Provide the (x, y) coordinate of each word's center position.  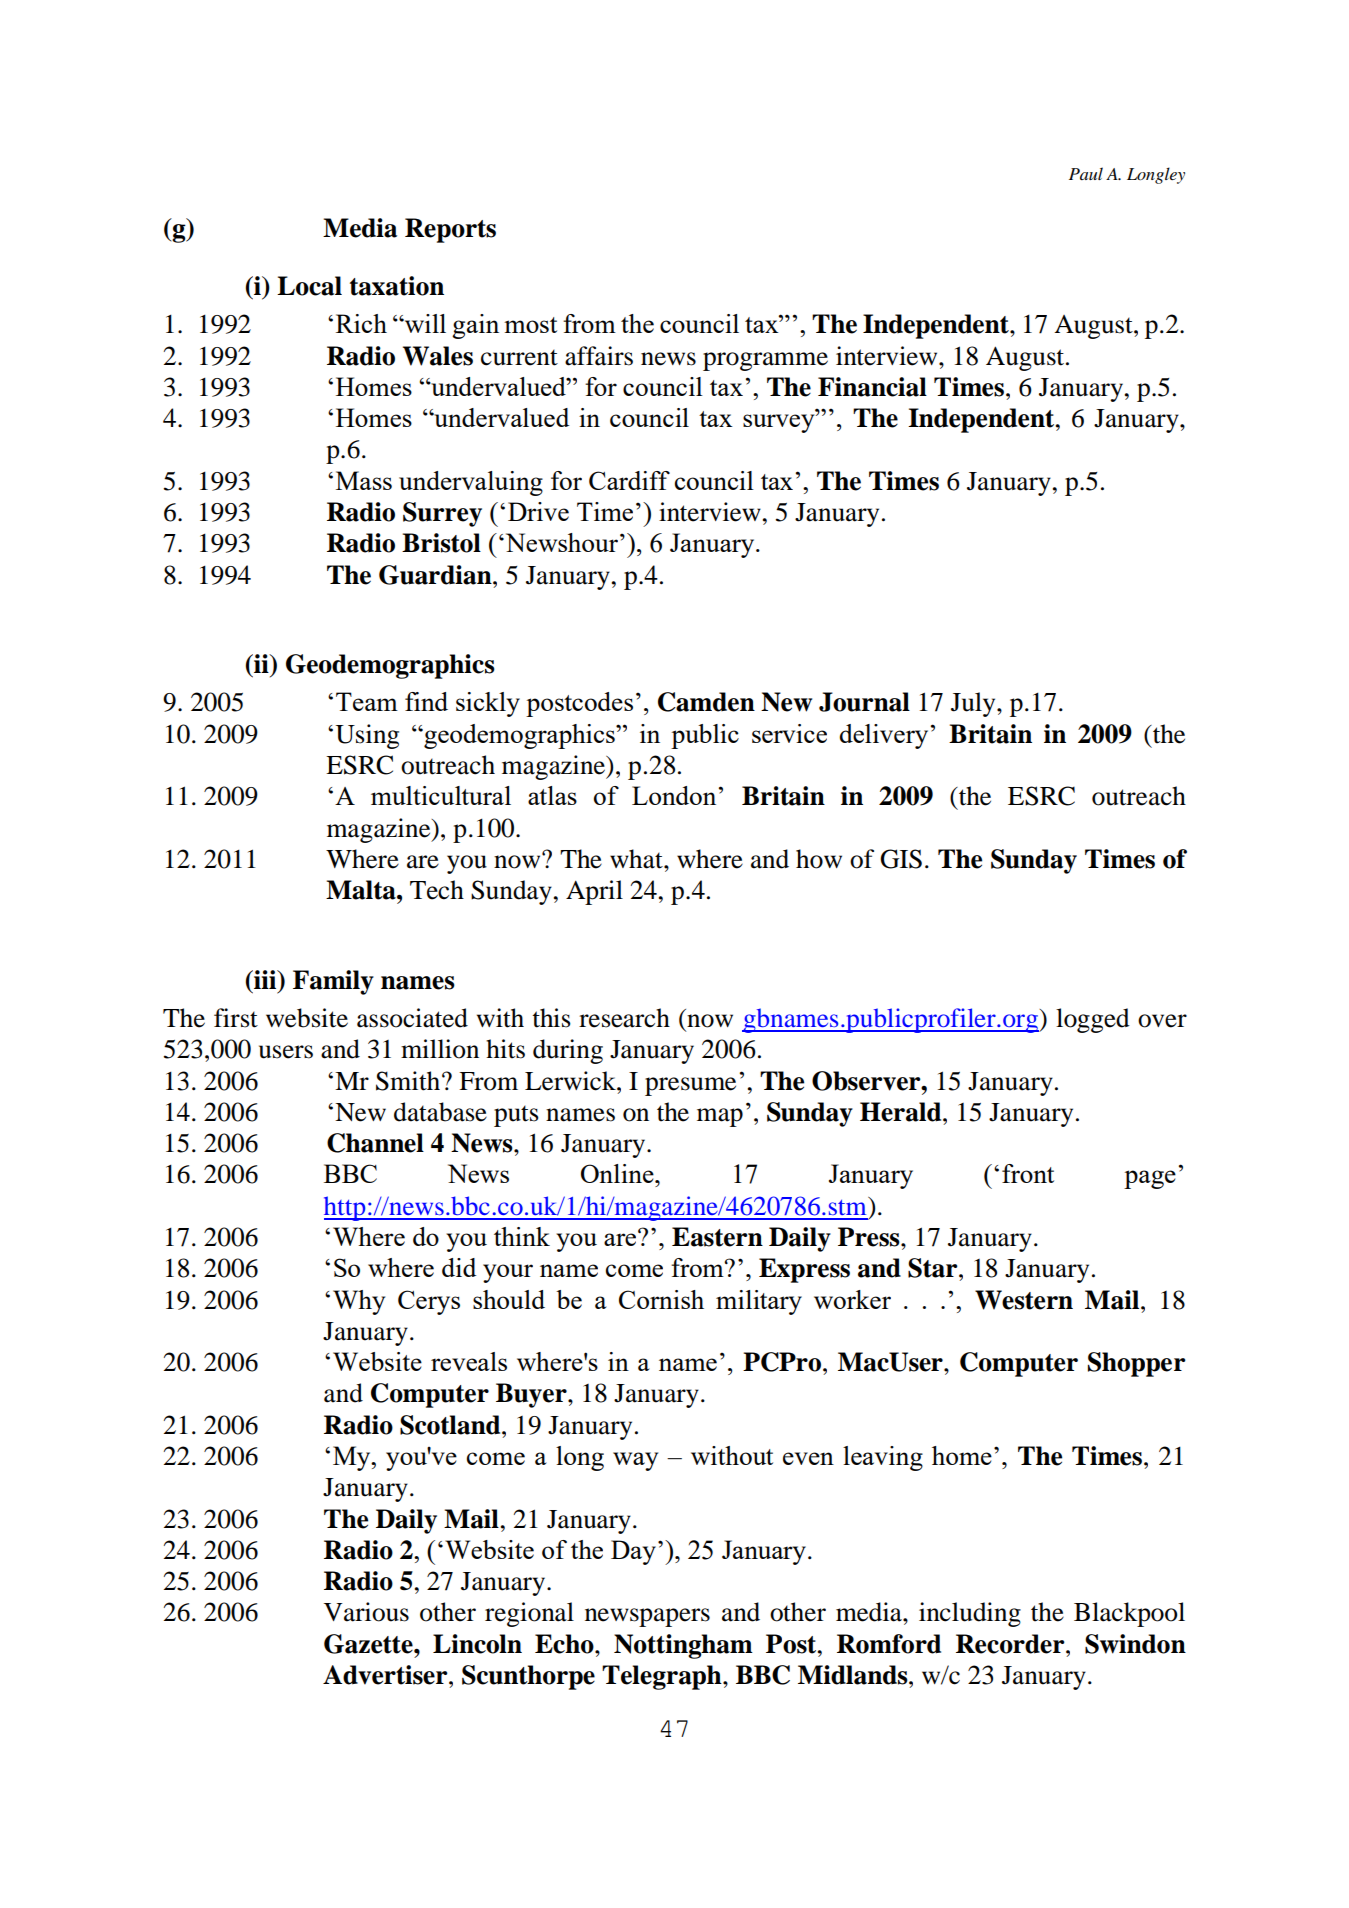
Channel (375, 1143)
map (720, 1117)
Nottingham (683, 1646)
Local (309, 286)
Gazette (369, 1644)
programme (765, 361)
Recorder (1011, 1644)
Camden (706, 702)
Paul (1086, 173)
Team (367, 701)
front (1028, 1173)
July (974, 704)
